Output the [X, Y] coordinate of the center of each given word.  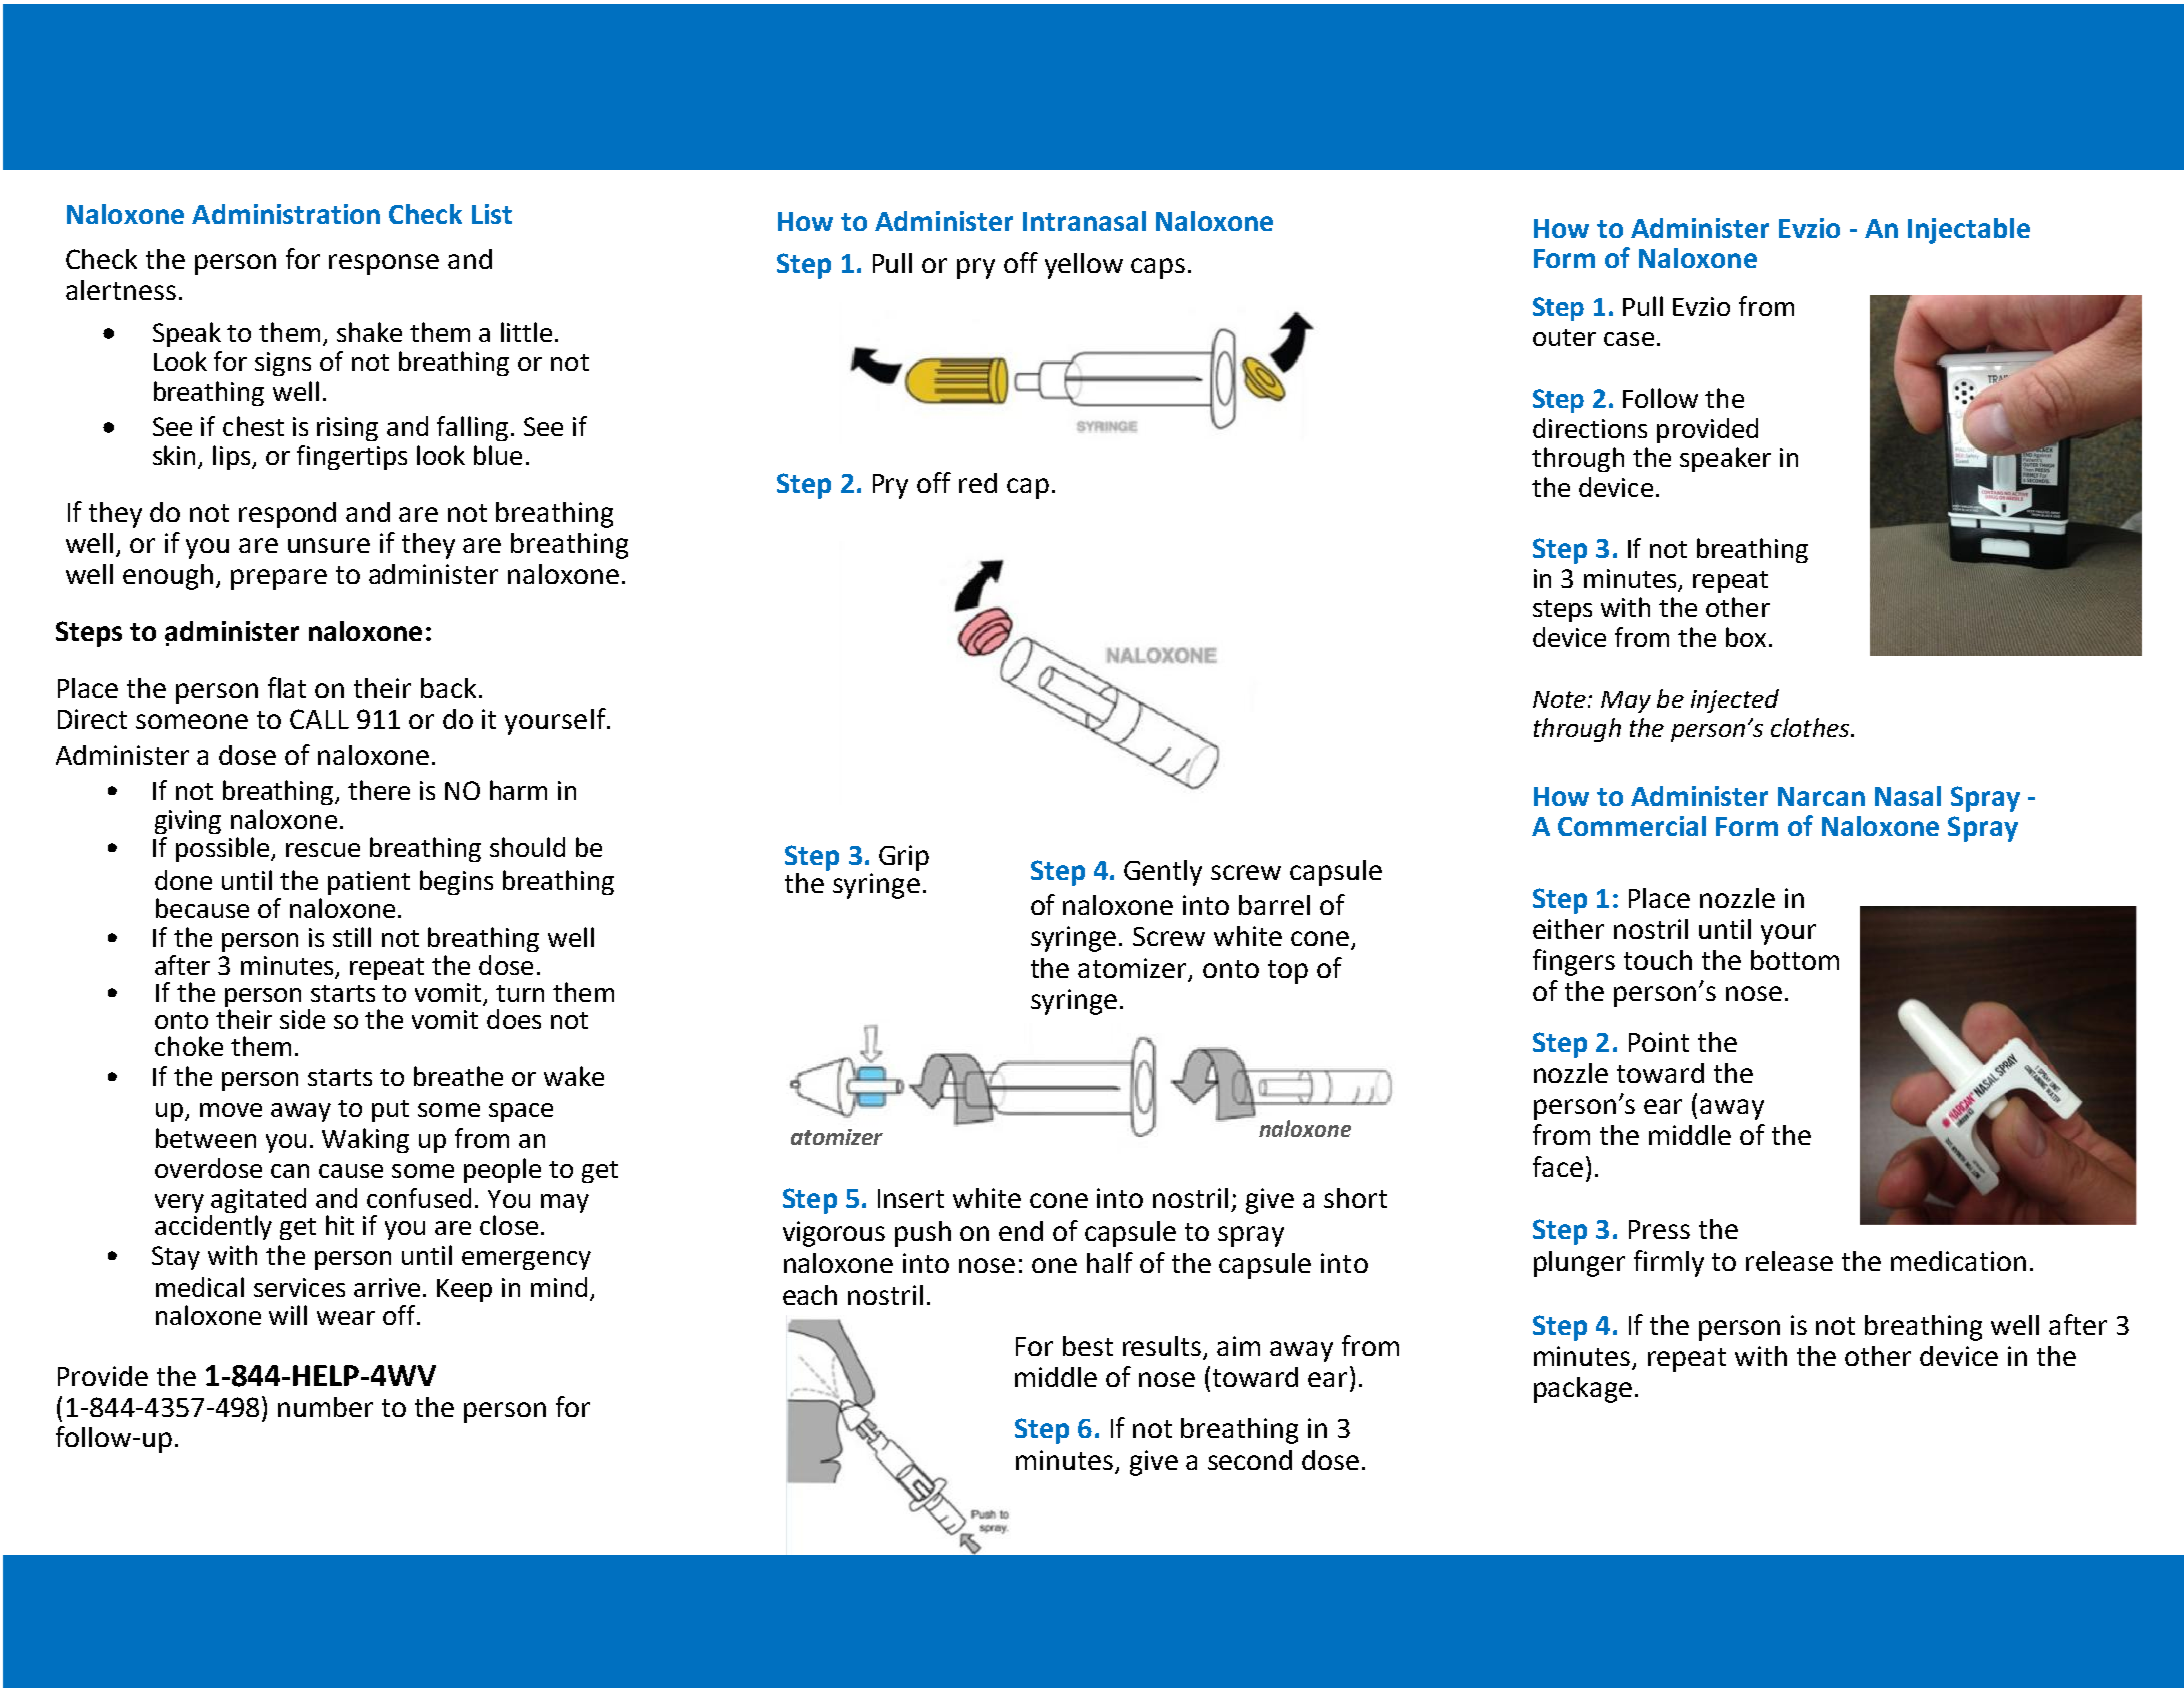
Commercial [1632, 826]
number [325, 1407]
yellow [1084, 266]
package [1583, 1390]
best [1088, 1346]
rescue [323, 850]
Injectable [1969, 231]
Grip [904, 858]
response [384, 264]
